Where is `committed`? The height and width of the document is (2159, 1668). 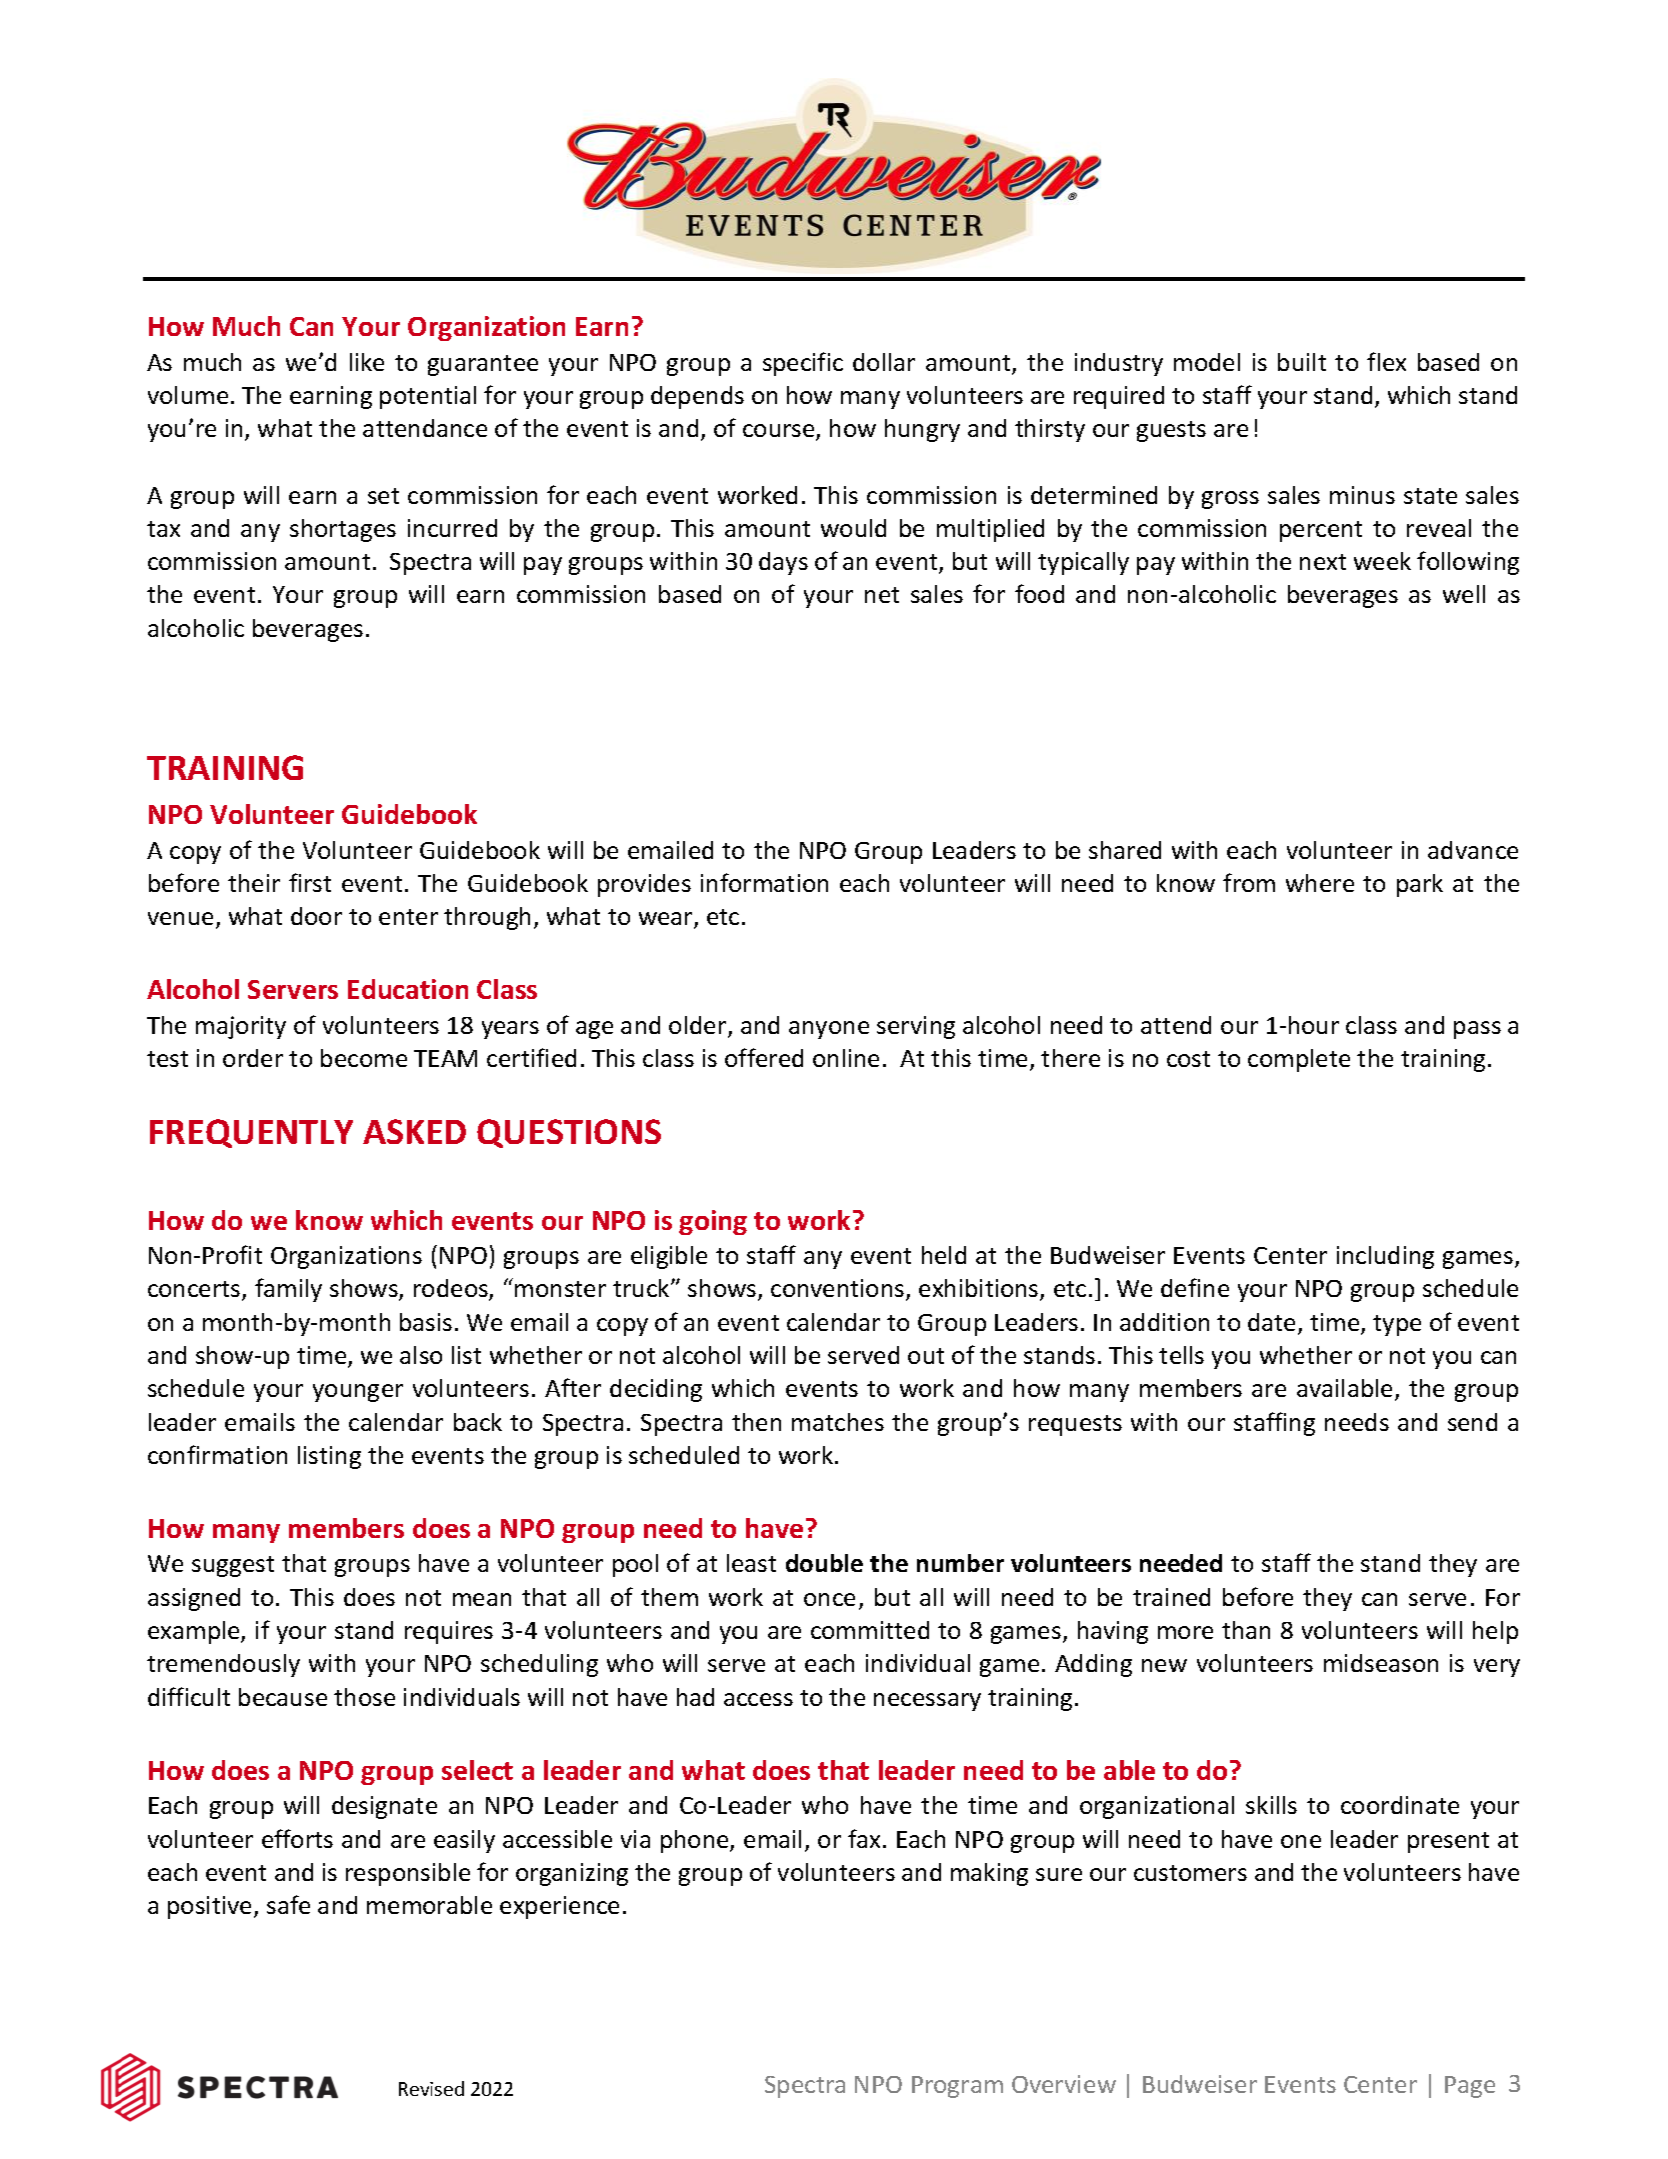
committed is located at coordinates (870, 1630).
